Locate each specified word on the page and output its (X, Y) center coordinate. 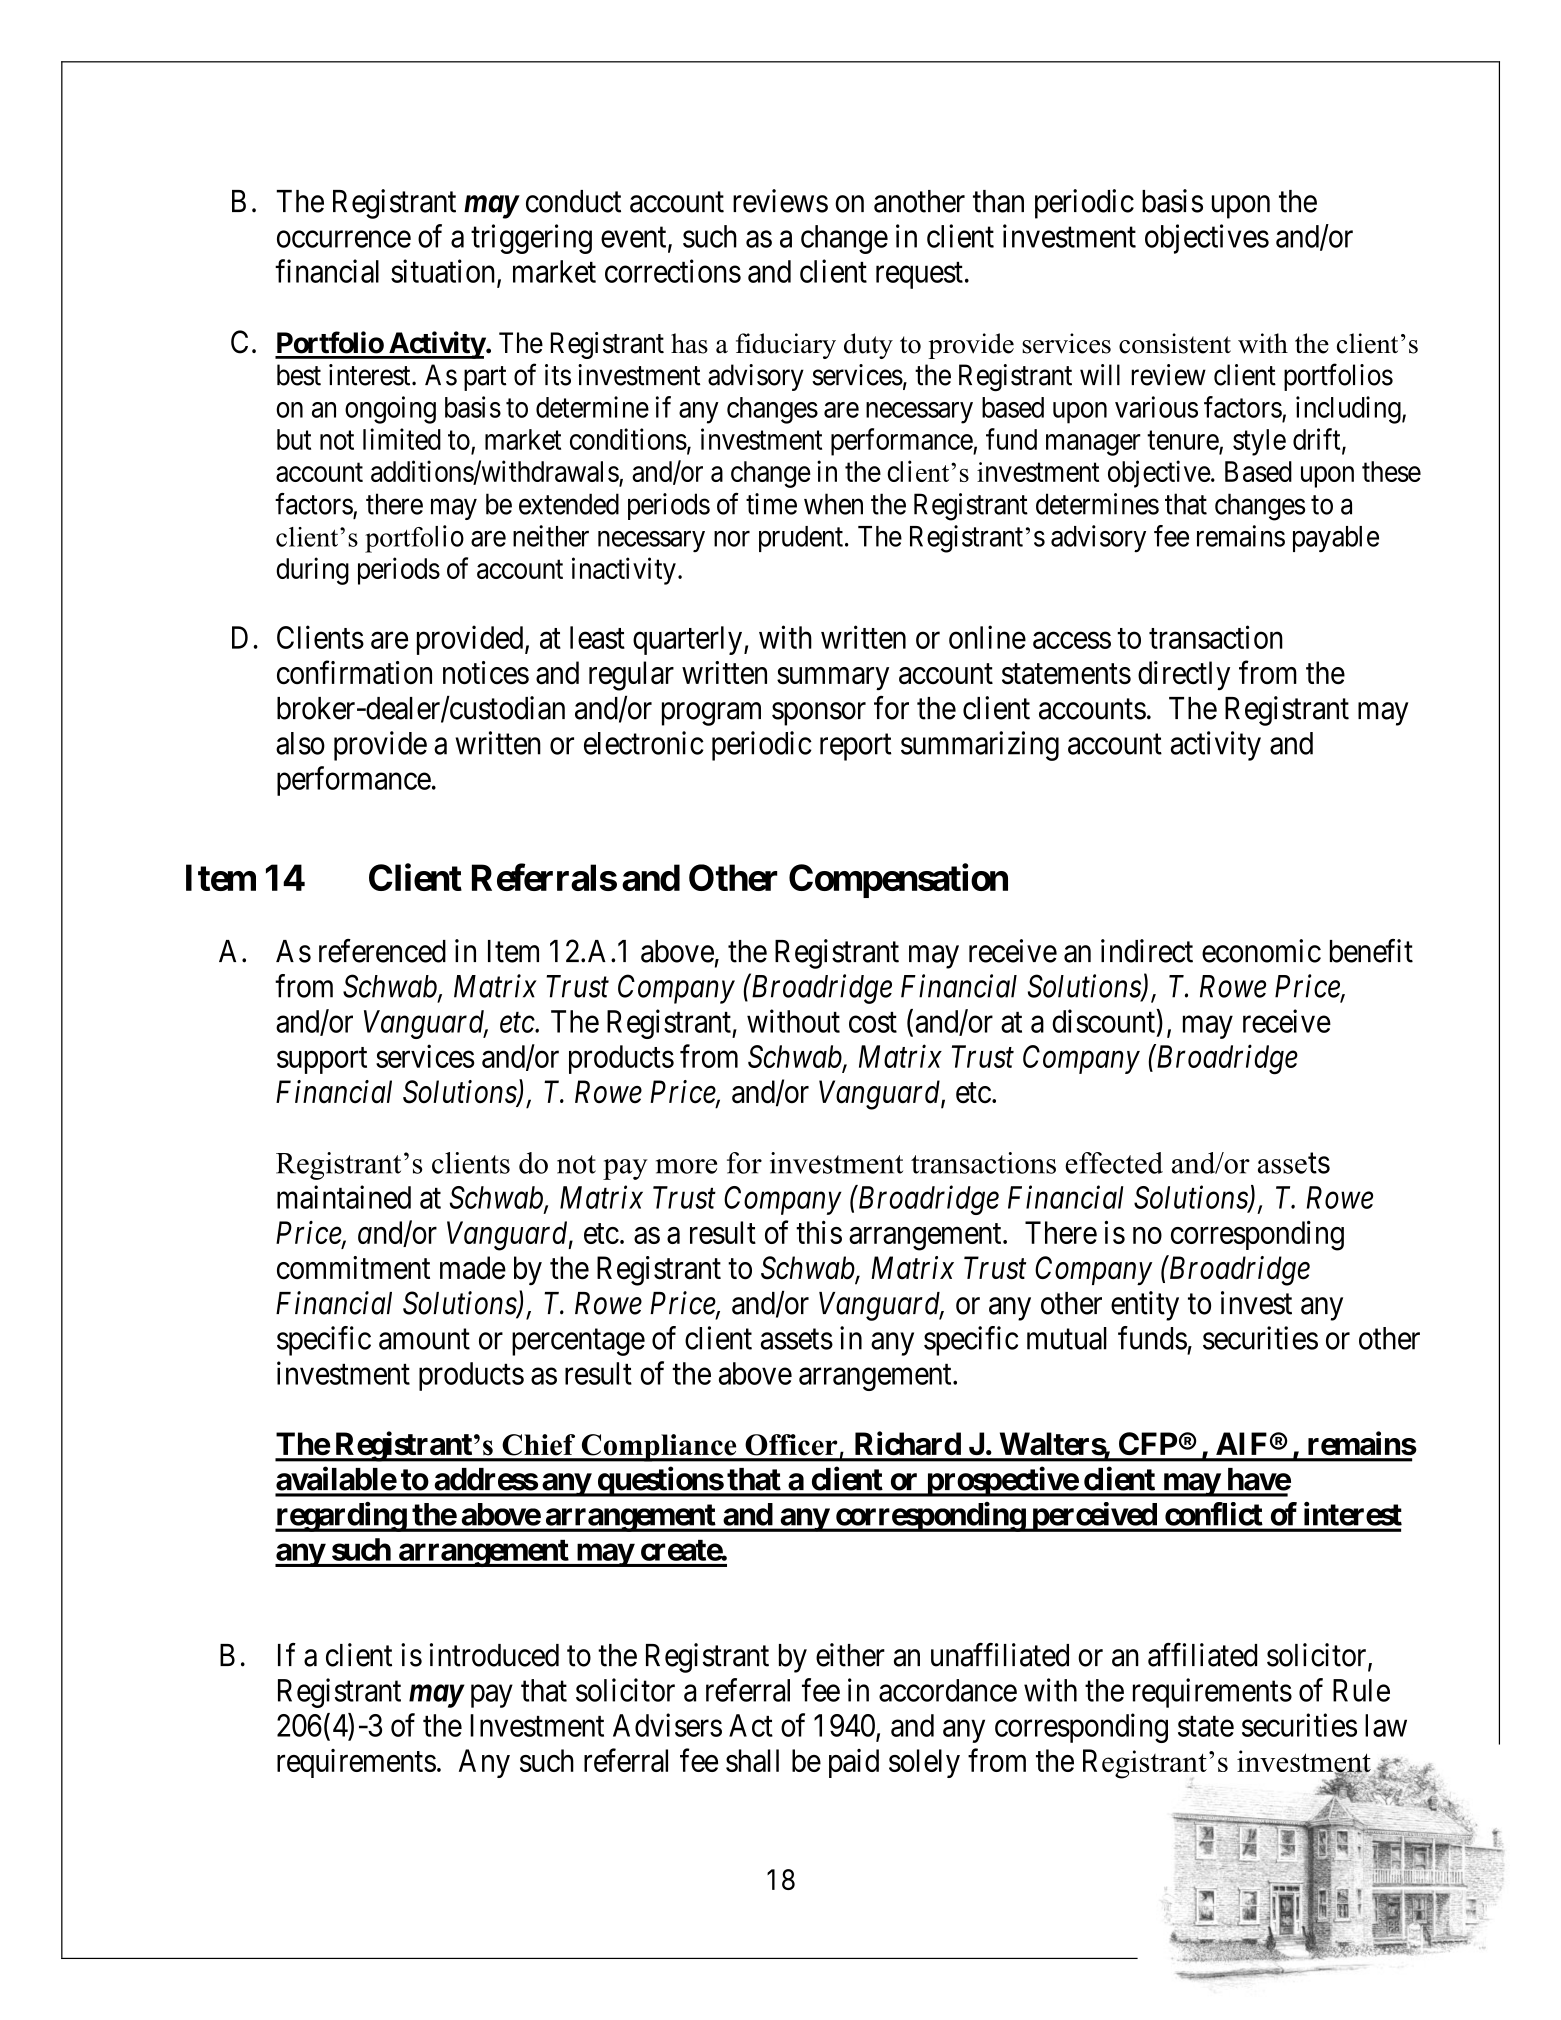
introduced (494, 1655)
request (919, 275)
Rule (1361, 1690)
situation (444, 272)
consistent (1175, 343)
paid (854, 1763)
